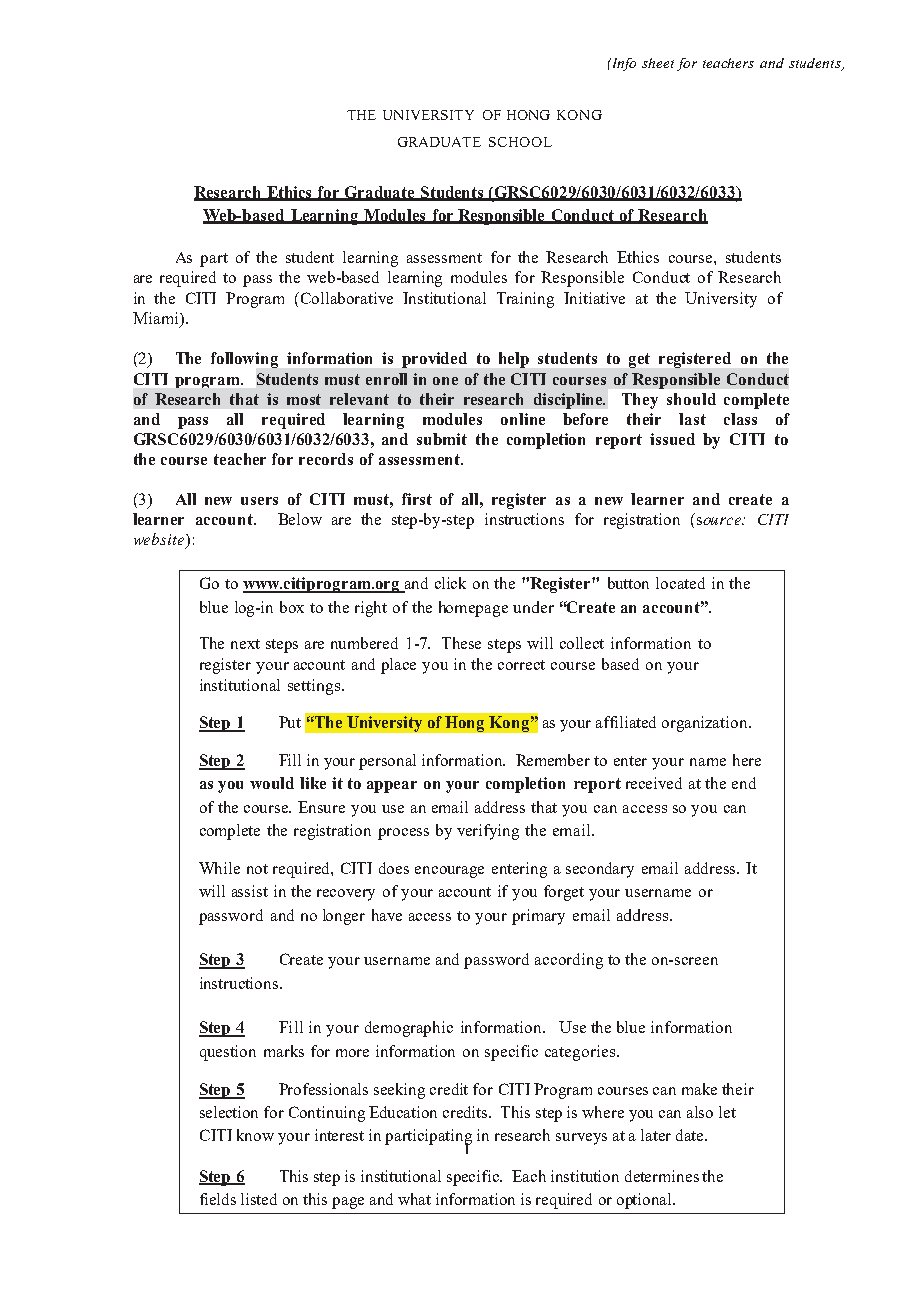 The image size is (924, 1308). What do you see at coordinates (272, 783) in the screenshot?
I see `would` at bounding box center [272, 783].
